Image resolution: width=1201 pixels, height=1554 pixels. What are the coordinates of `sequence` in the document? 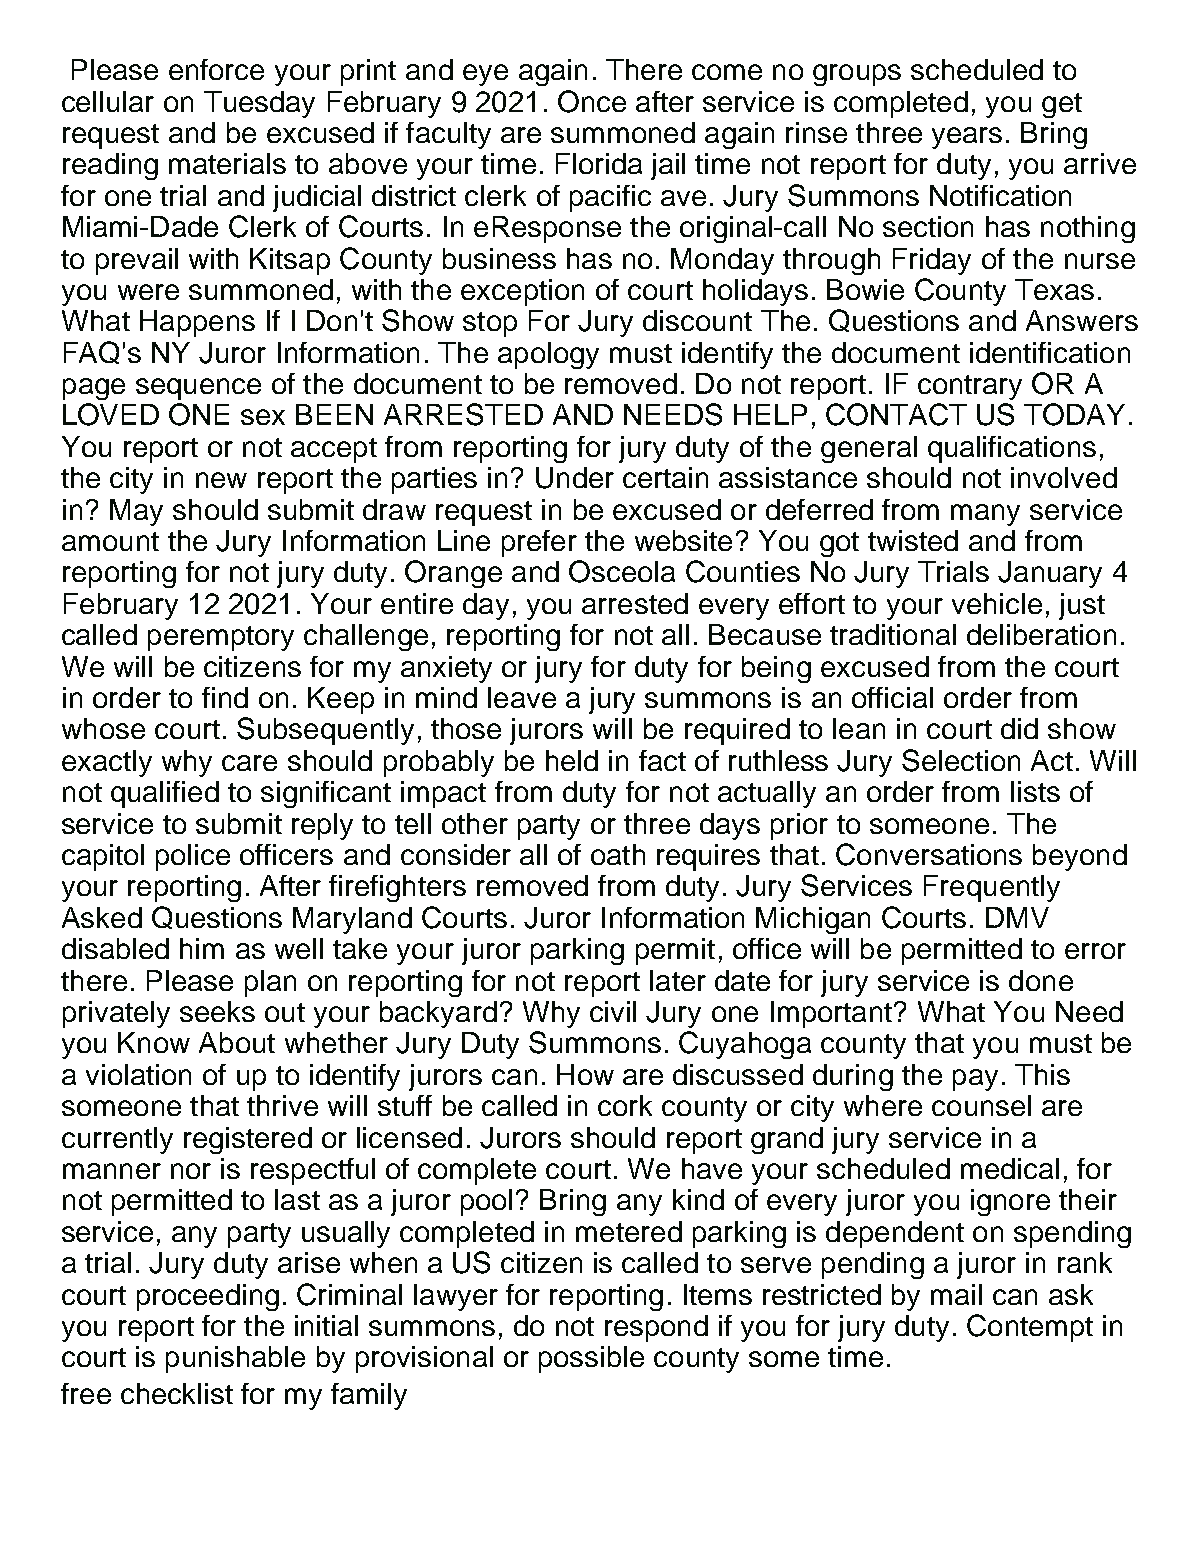 It's located at (198, 389).
